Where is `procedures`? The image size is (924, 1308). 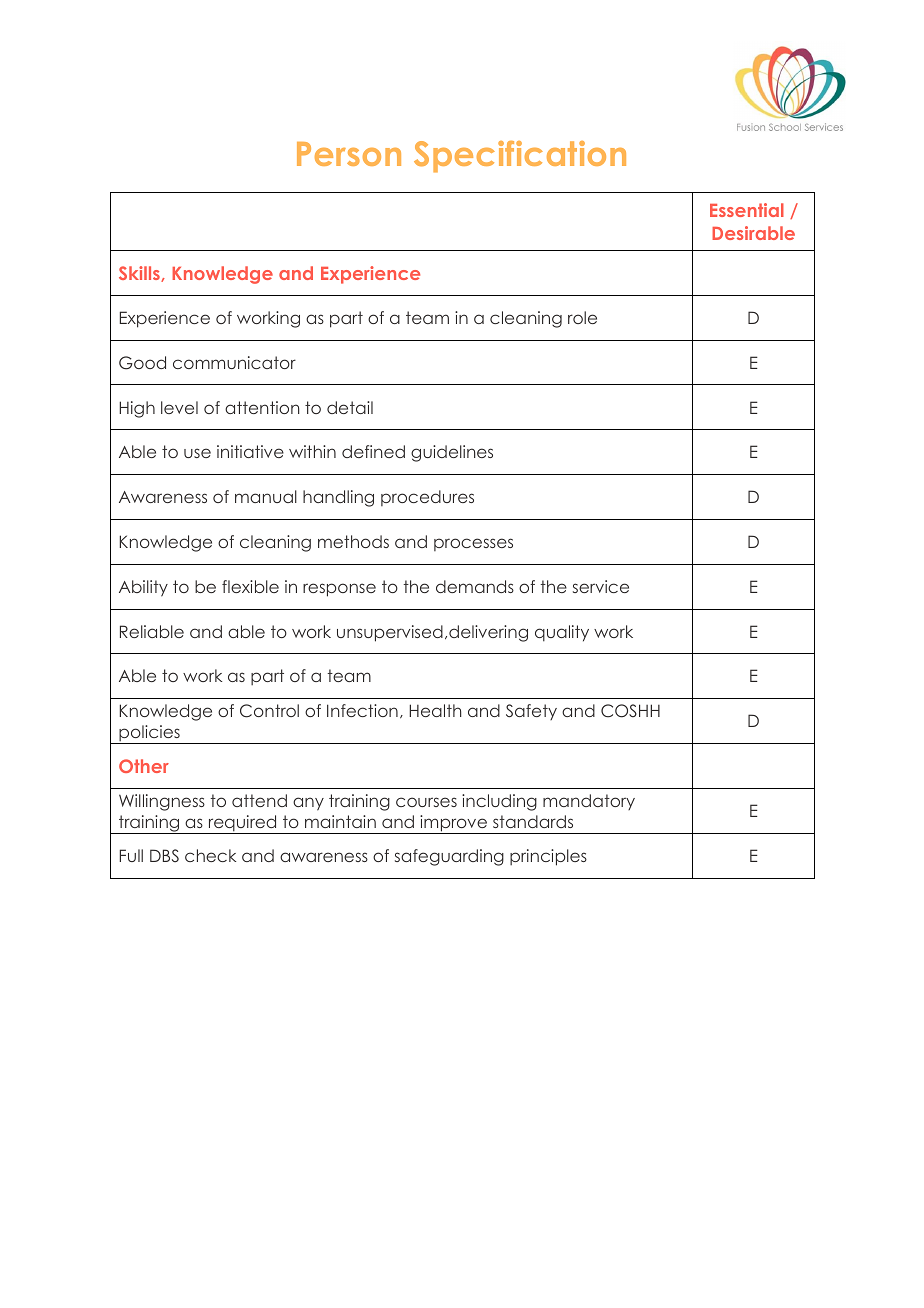
procedures is located at coordinates (427, 498).
